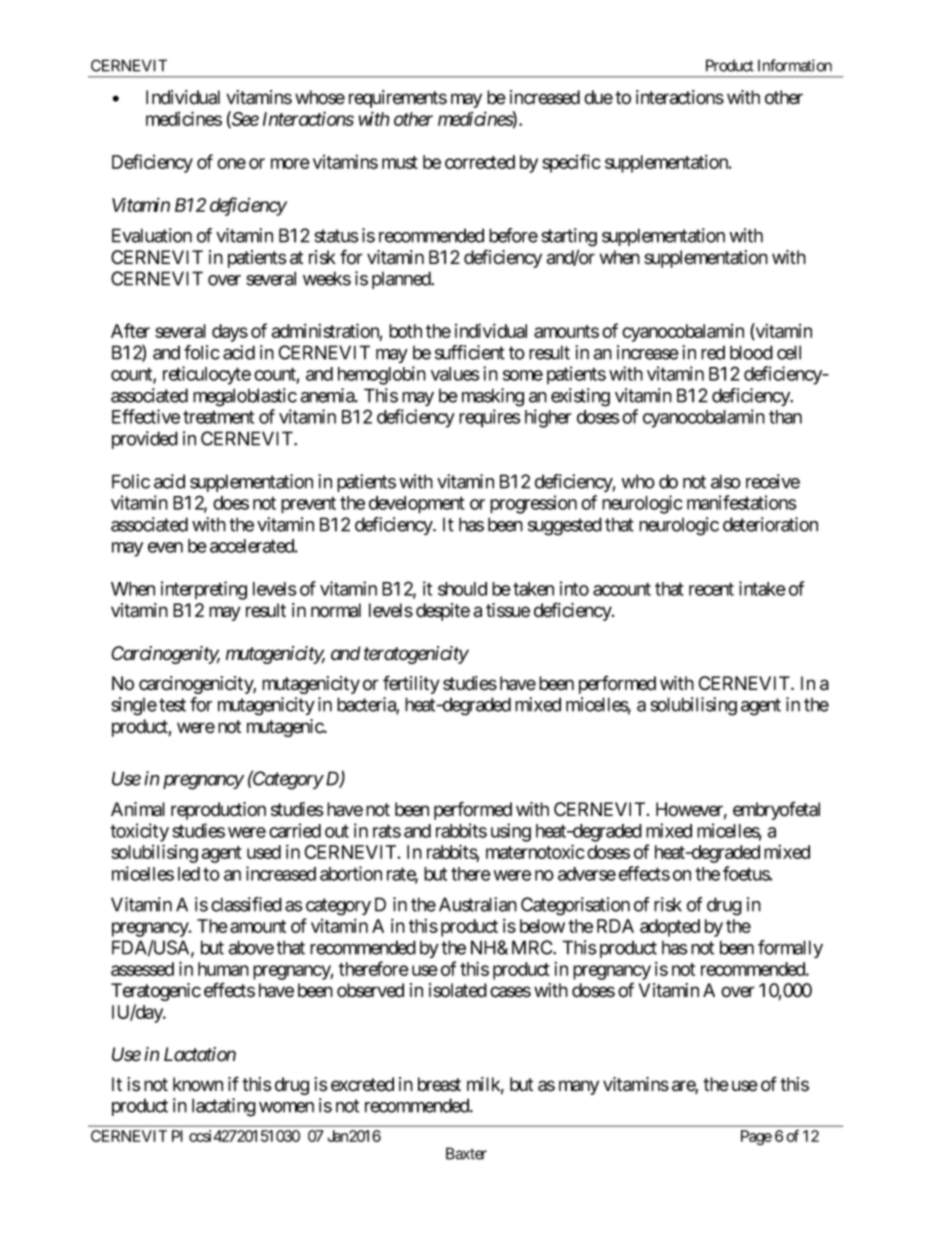 Image resolution: width=952 pixels, height=1233 pixels. Describe the element at coordinates (230, 333) in the screenshot. I see `days` at that location.
